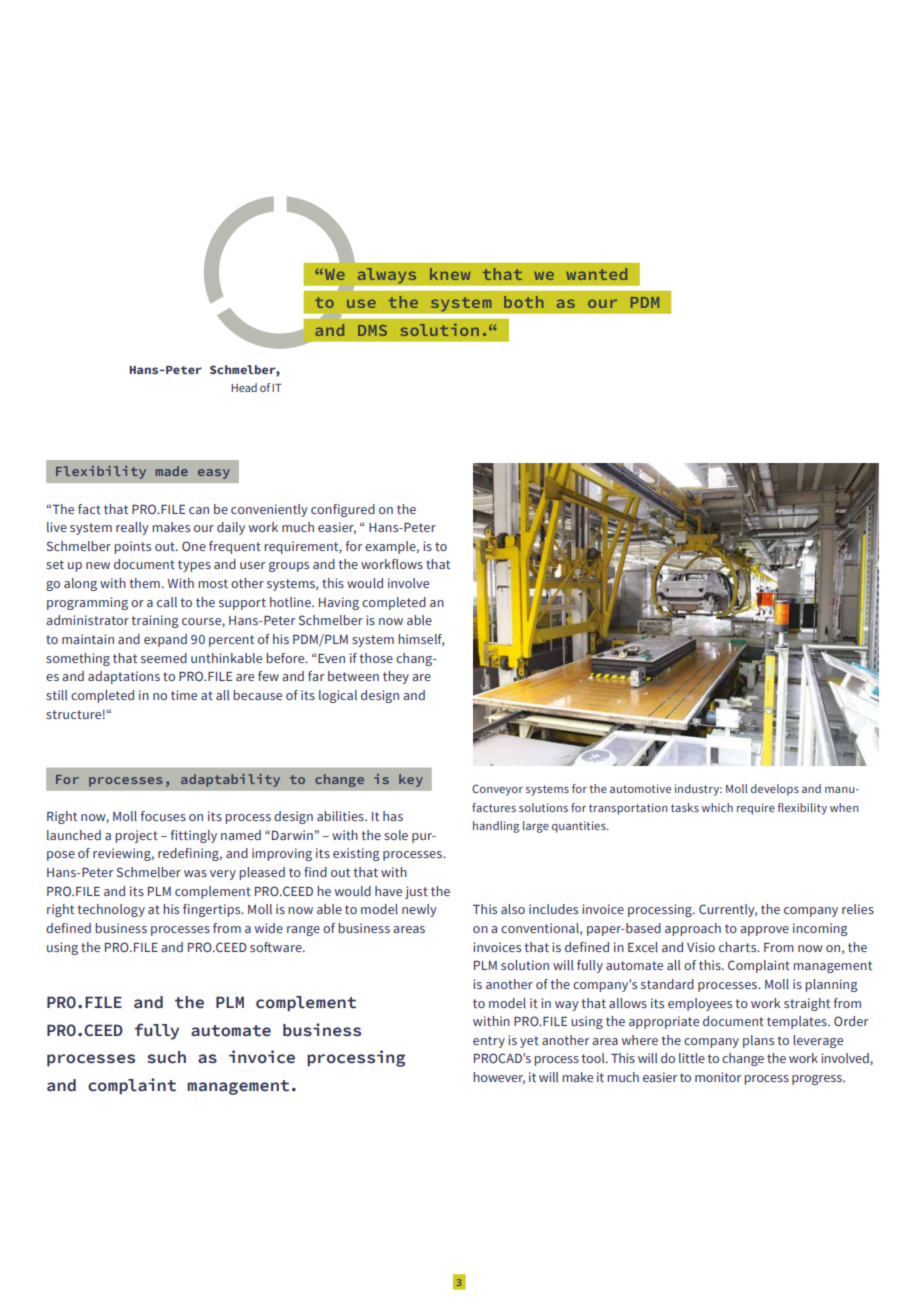 This screenshot has height=1308, width=924. I want to click on entry, so click(489, 1042).
